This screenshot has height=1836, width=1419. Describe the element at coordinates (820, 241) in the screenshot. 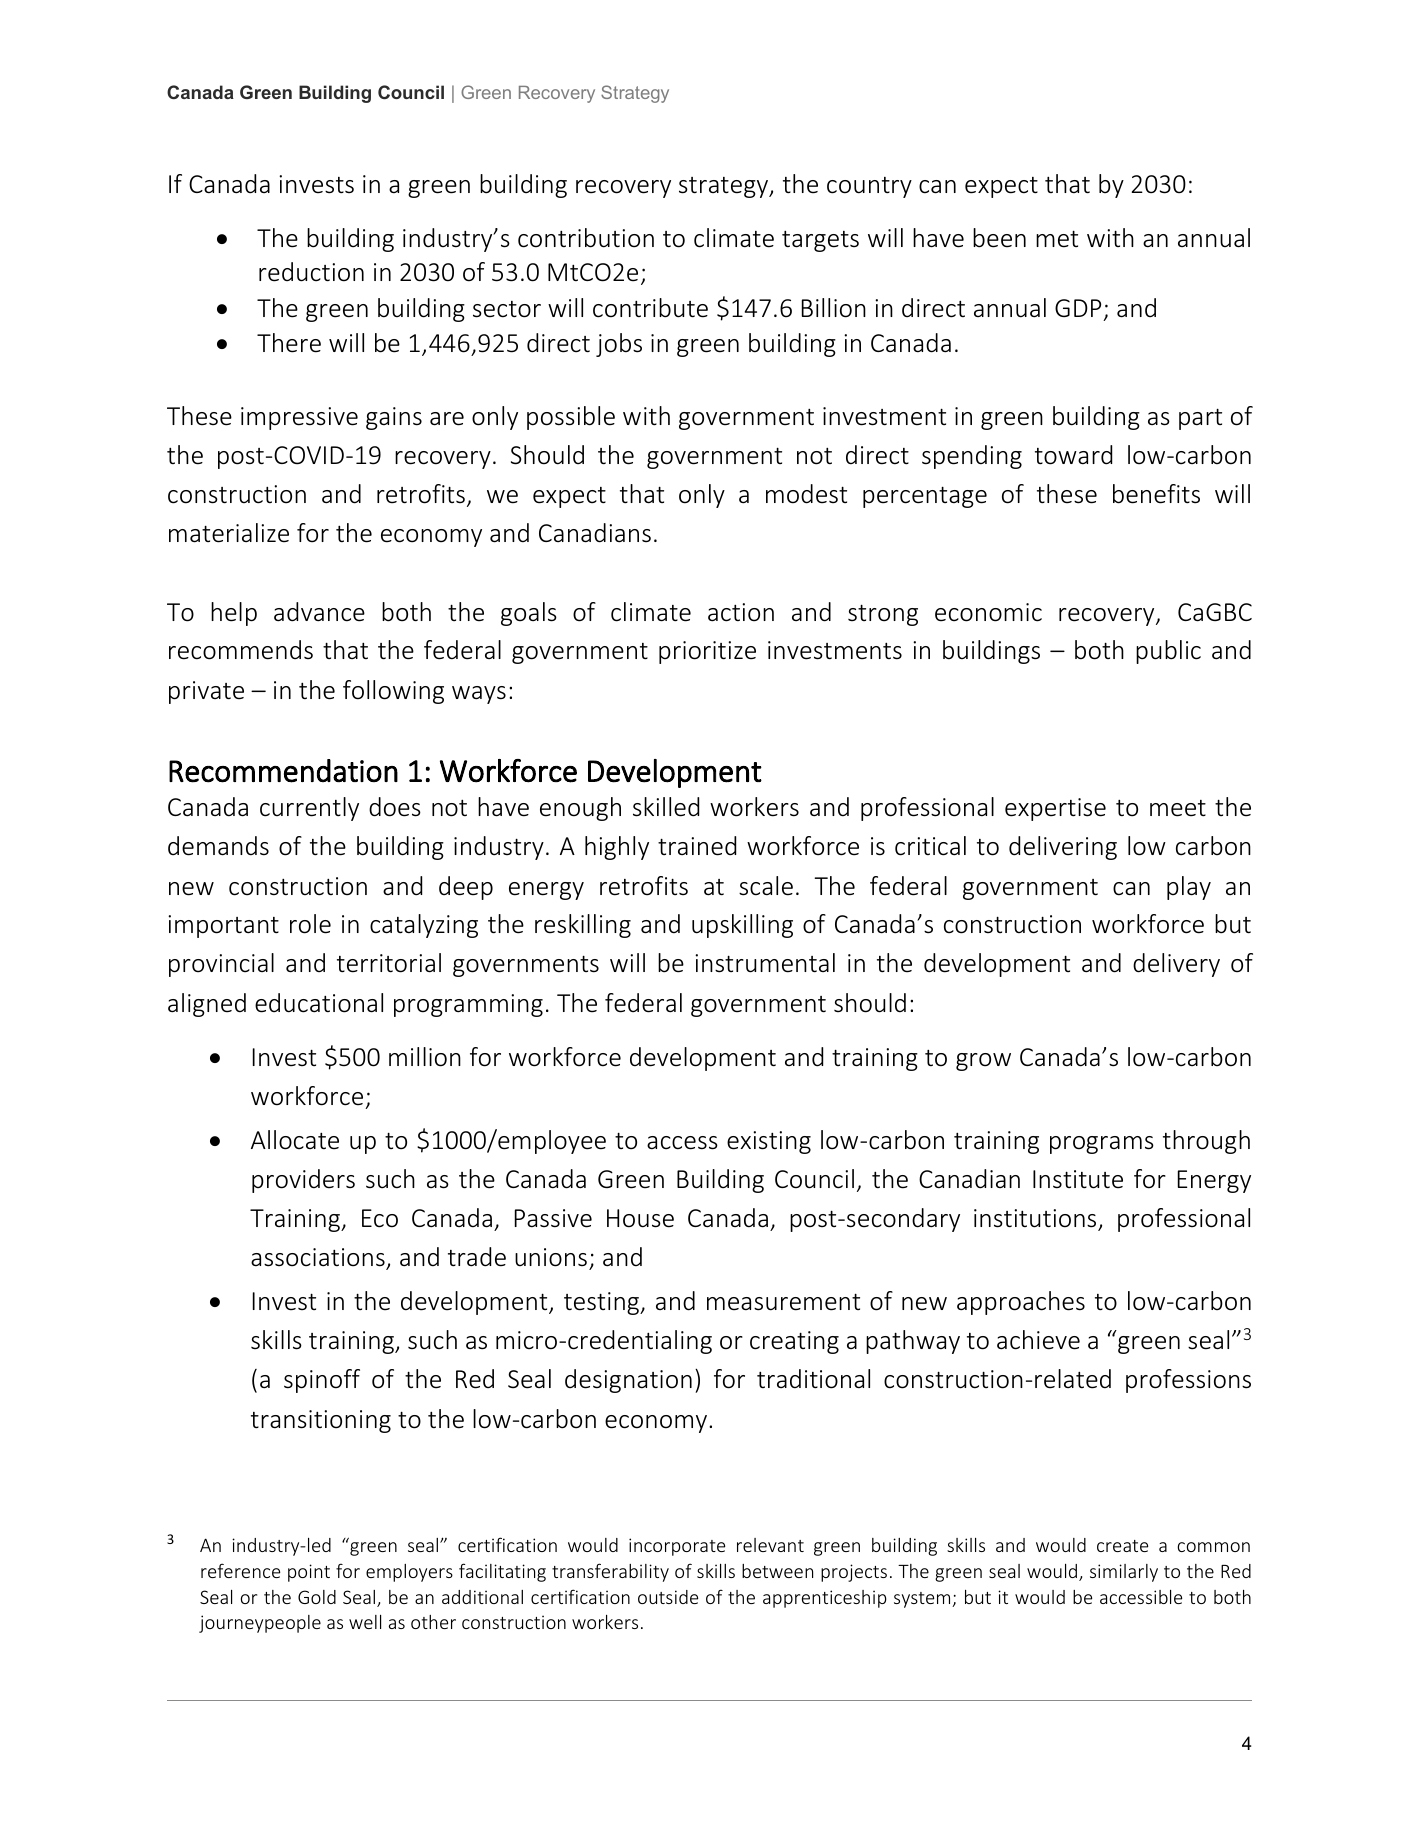

I see `targets` at that location.
